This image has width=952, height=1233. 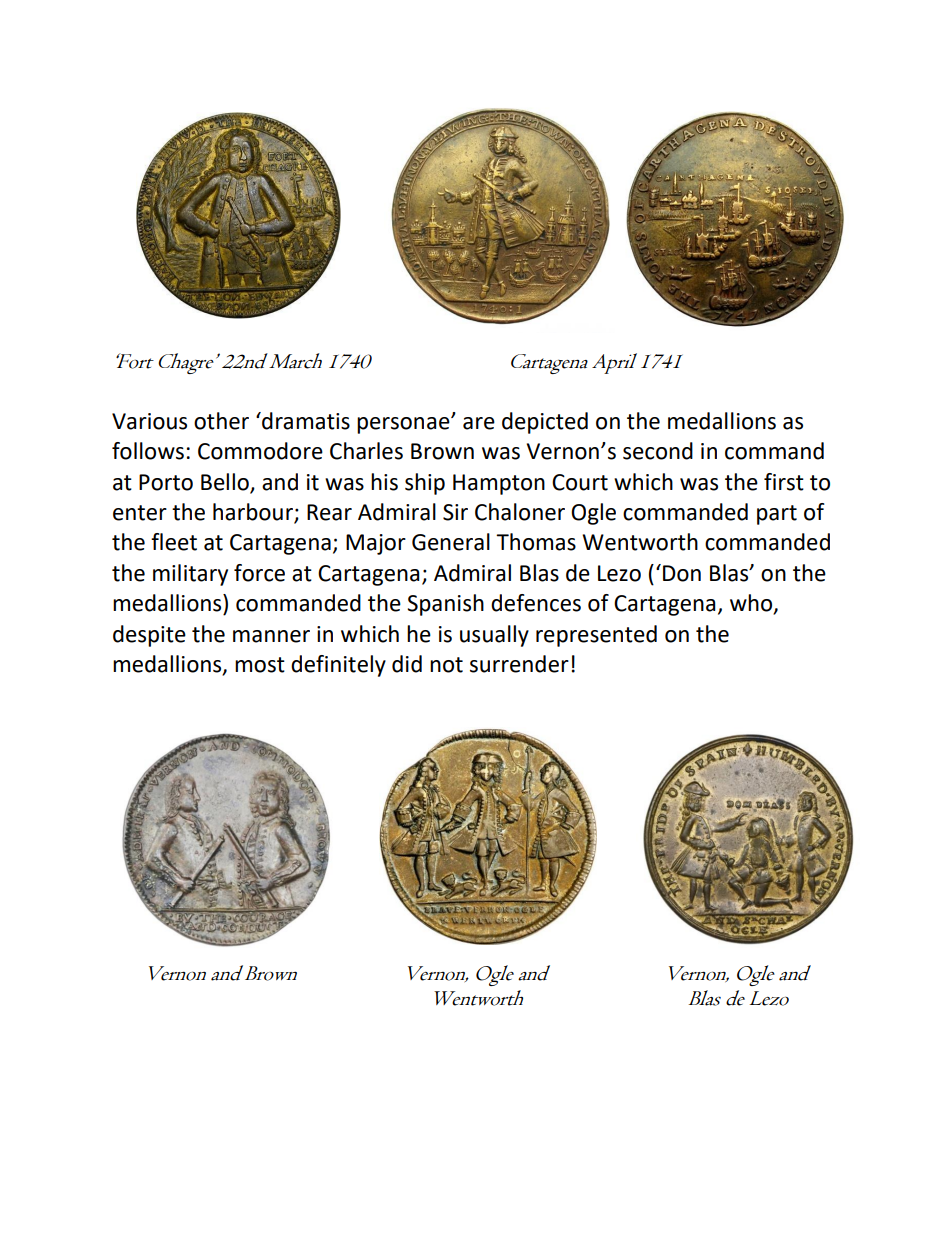 I want to click on not, so click(x=446, y=665).
